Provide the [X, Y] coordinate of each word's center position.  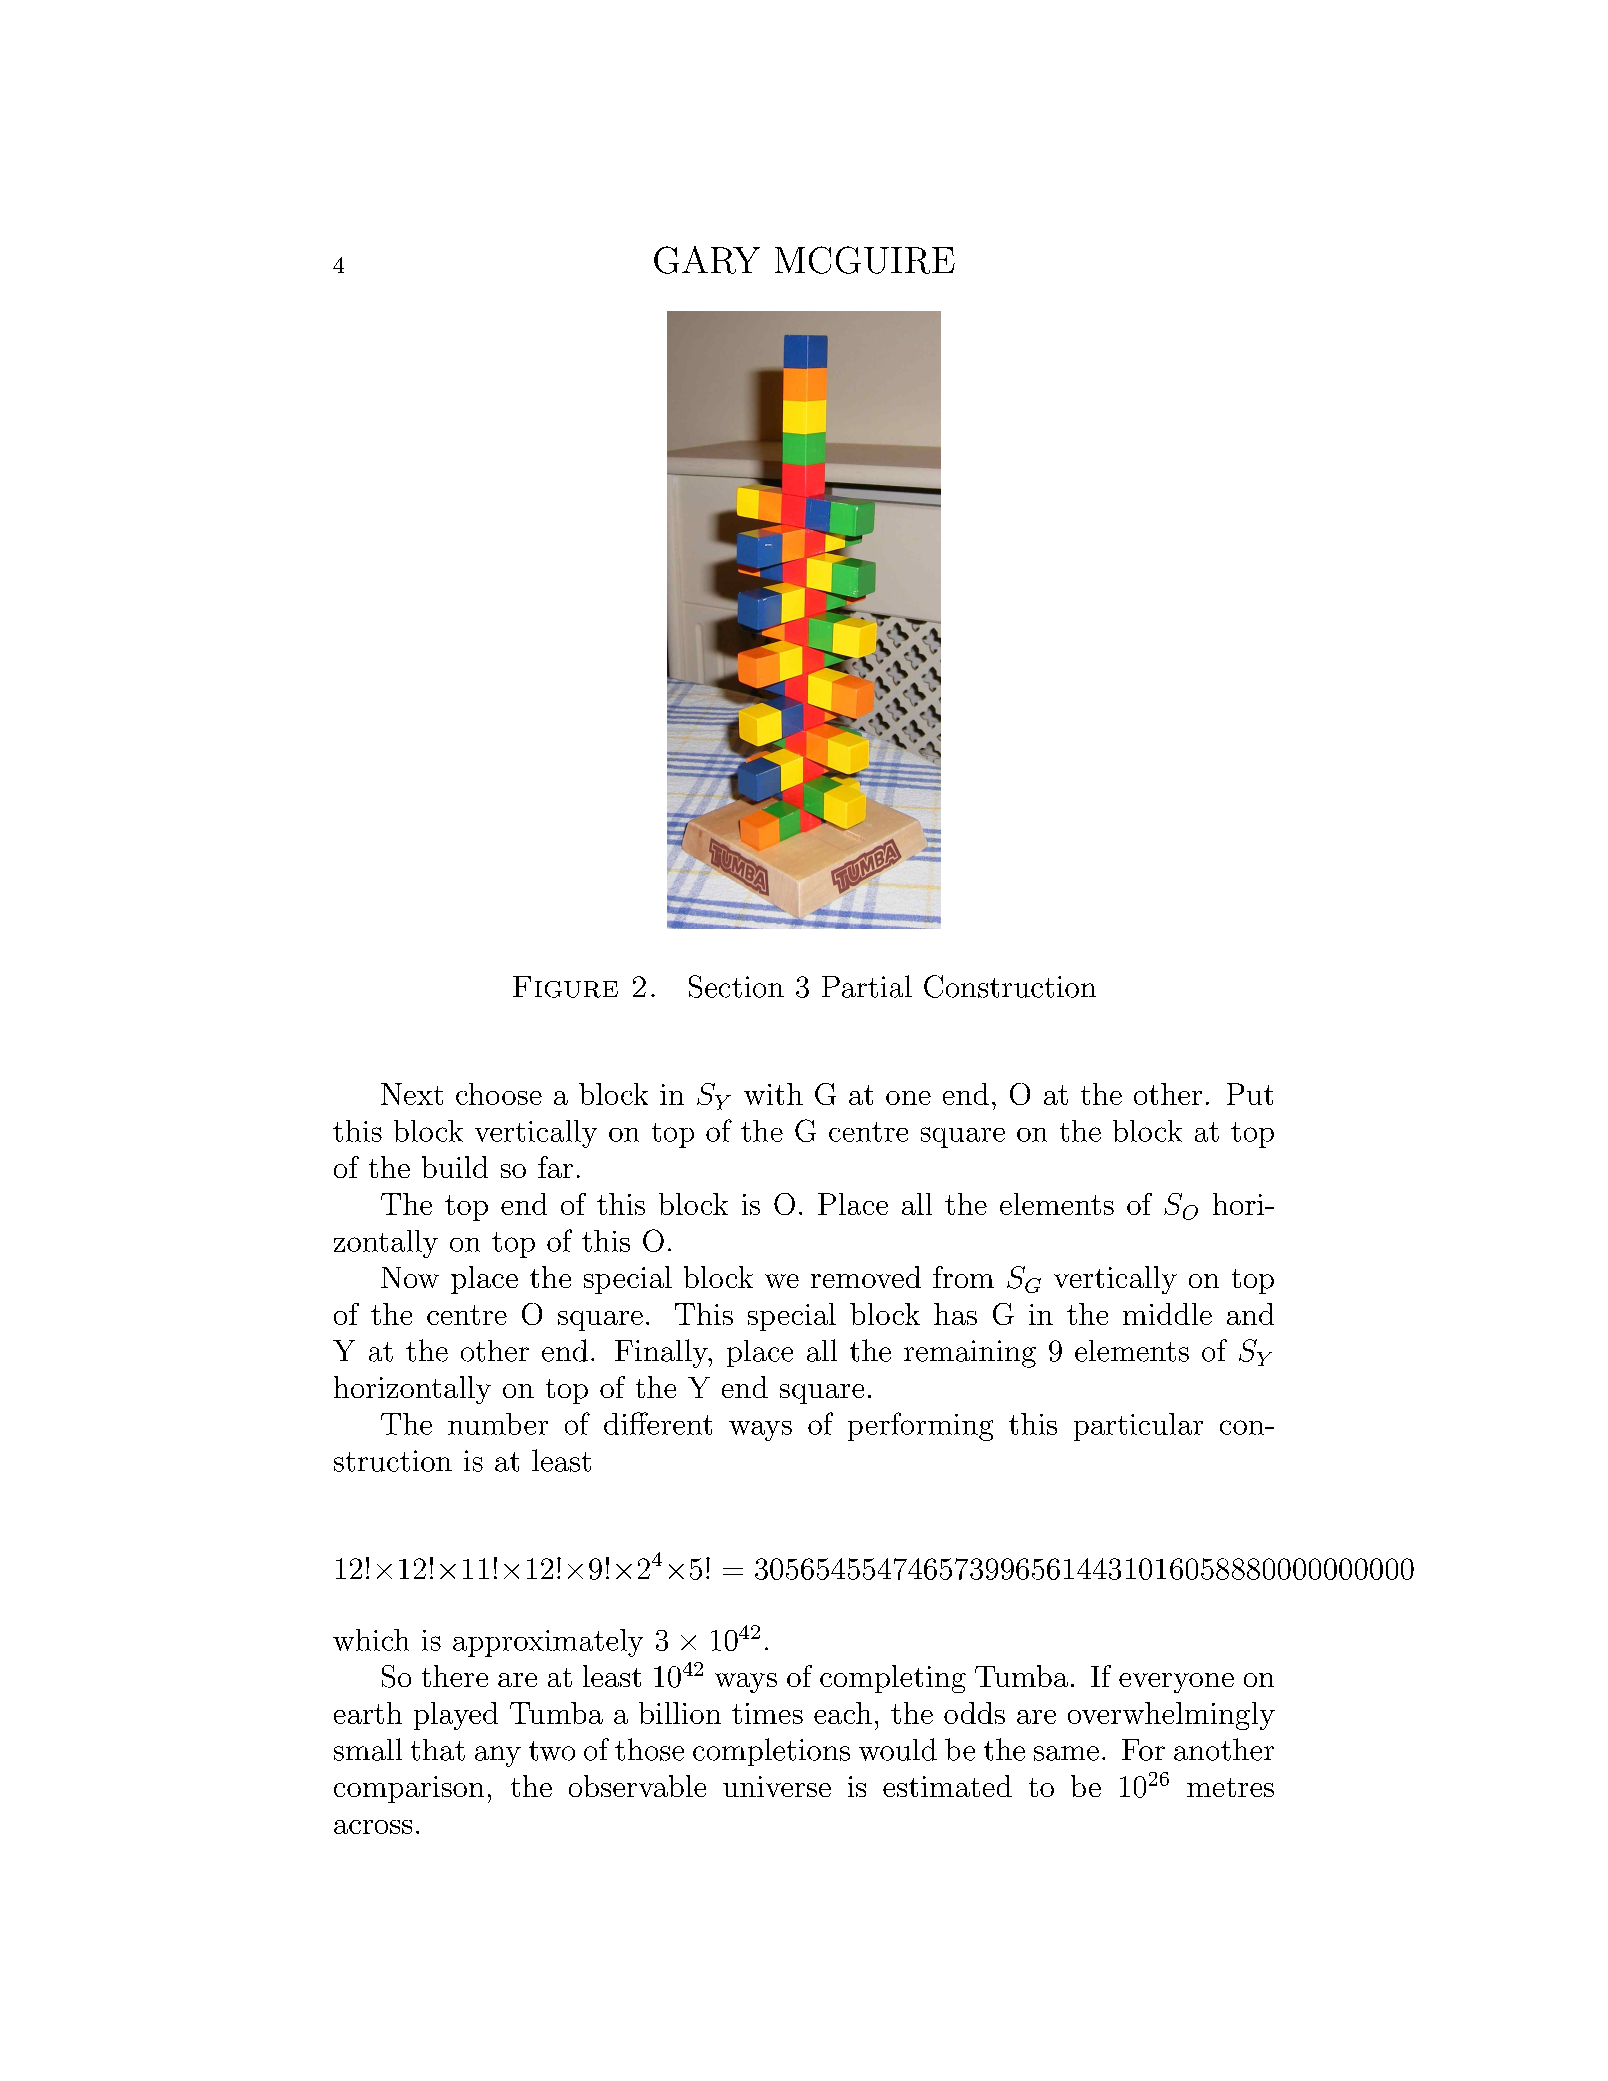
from [963, 1277]
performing [920, 1426]
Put [1250, 1094]
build [455, 1167]
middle [1167, 1314]
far [555, 1167]
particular [1138, 1427]
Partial [867, 986]
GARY [707, 260]
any [498, 1756]
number [498, 1424]
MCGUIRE [865, 260]
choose [499, 1094]
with [773, 1094]
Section [736, 986]
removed [866, 1277]
